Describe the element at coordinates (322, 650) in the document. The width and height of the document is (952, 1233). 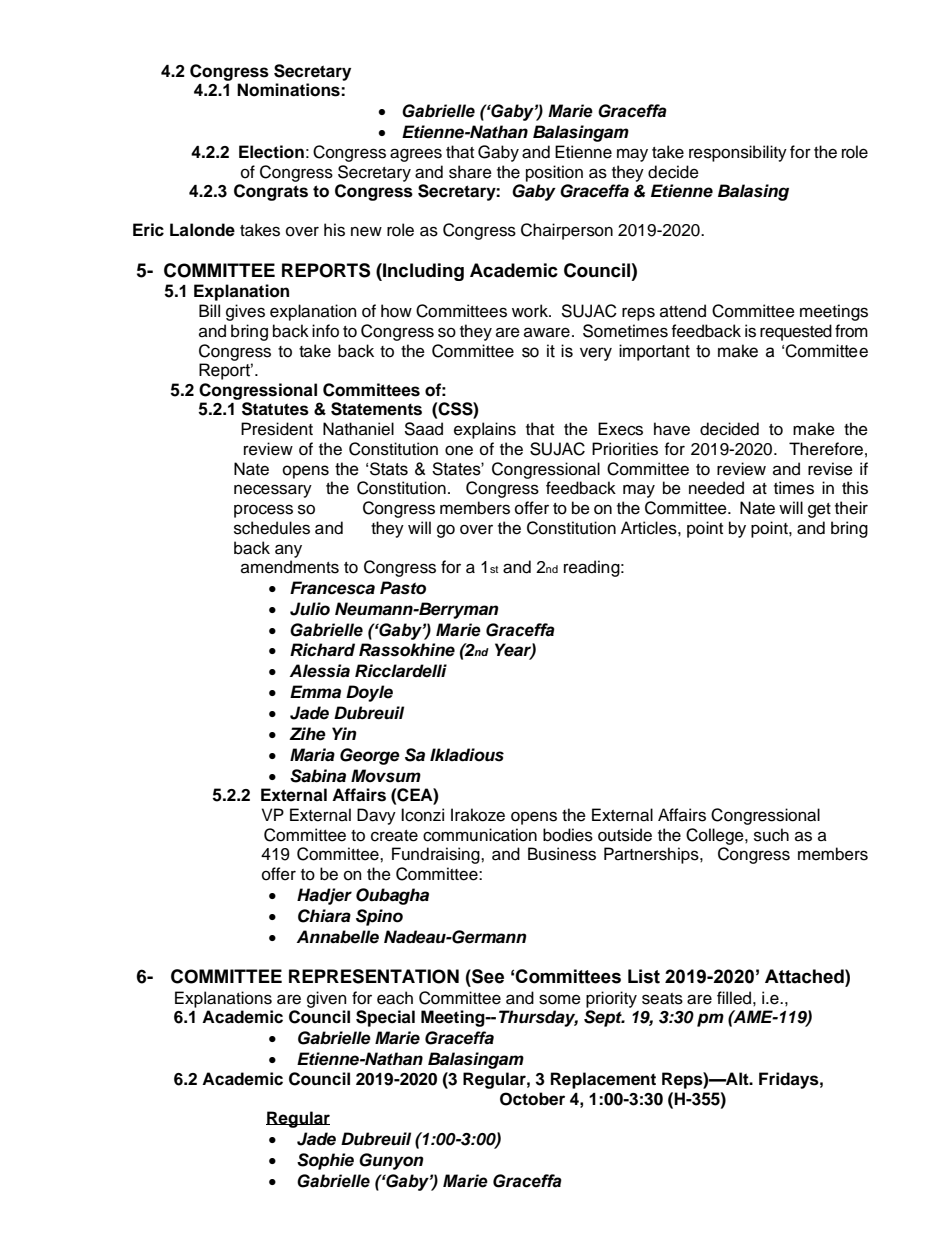
I see `Richard` at that location.
